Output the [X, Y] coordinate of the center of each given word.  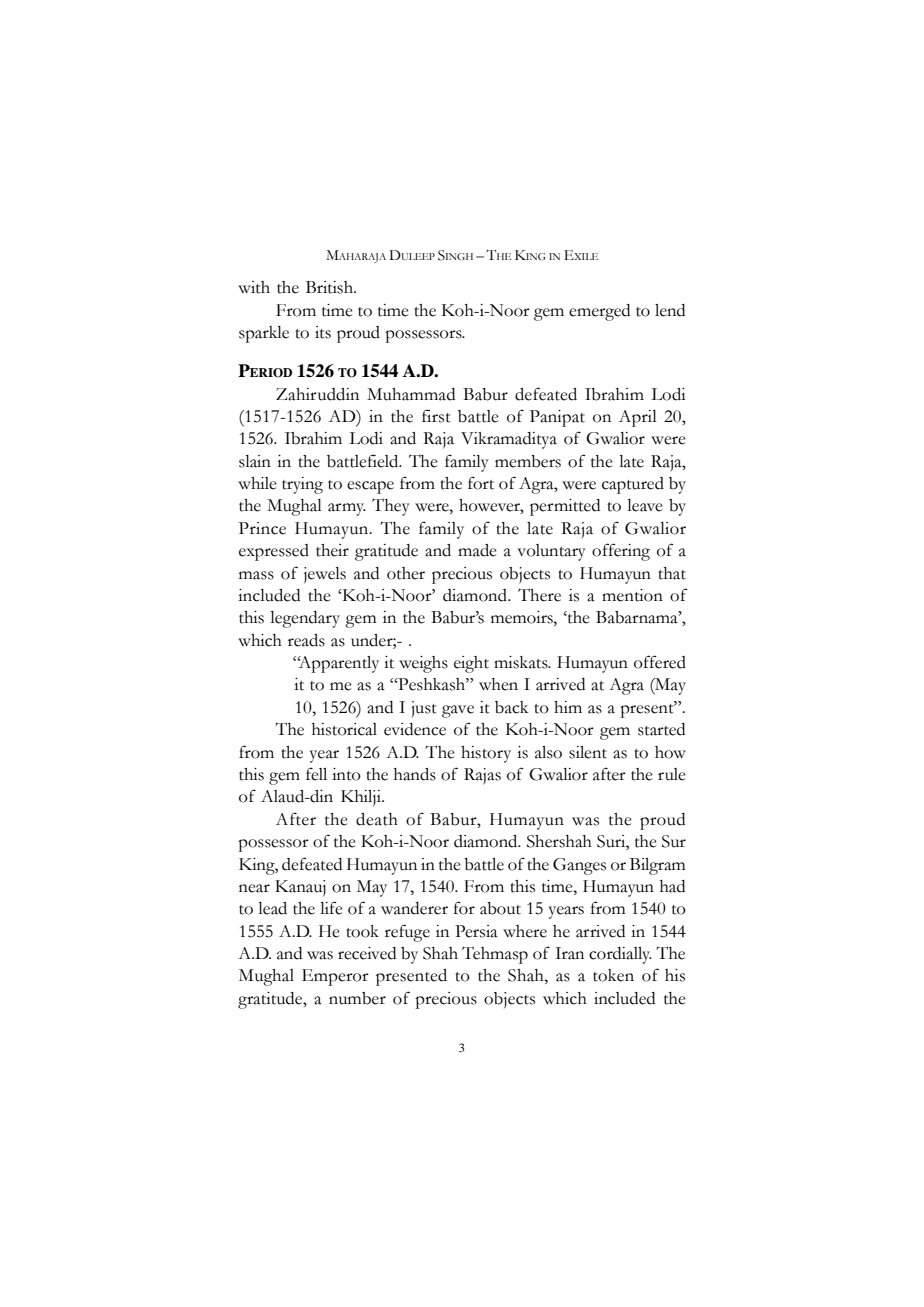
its [323, 332]
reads [306, 640]
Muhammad [411, 394]
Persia [476, 931]
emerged [599, 312]
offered [660, 662]
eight [471, 664]
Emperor [335, 977]
